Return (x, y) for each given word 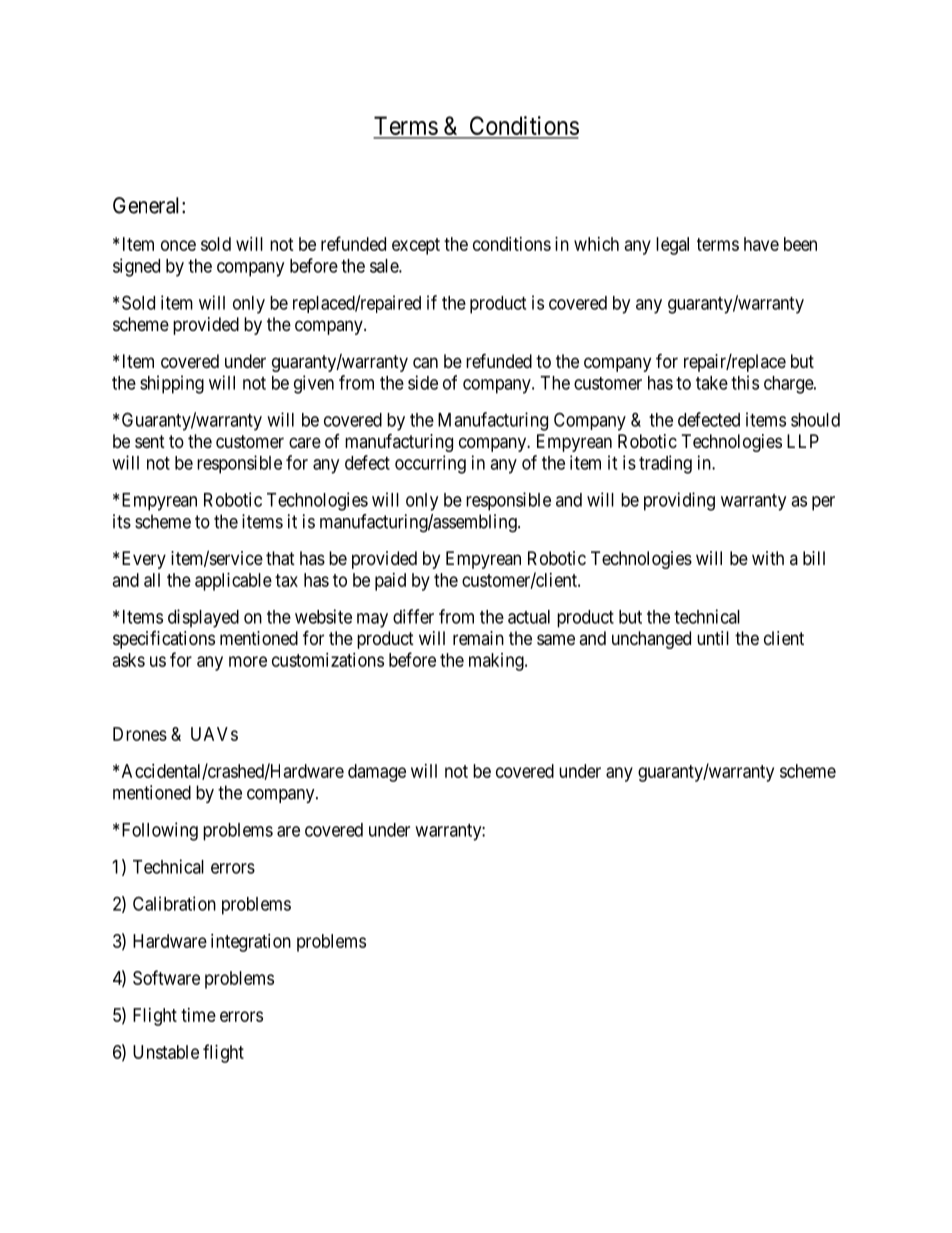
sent (150, 441)
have (761, 244)
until (713, 638)
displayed (203, 618)
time (198, 1015)
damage (377, 773)
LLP (803, 441)
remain (478, 638)
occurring (430, 464)
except (416, 246)
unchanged (651, 640)
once (178, 245)
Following (160, 831)
